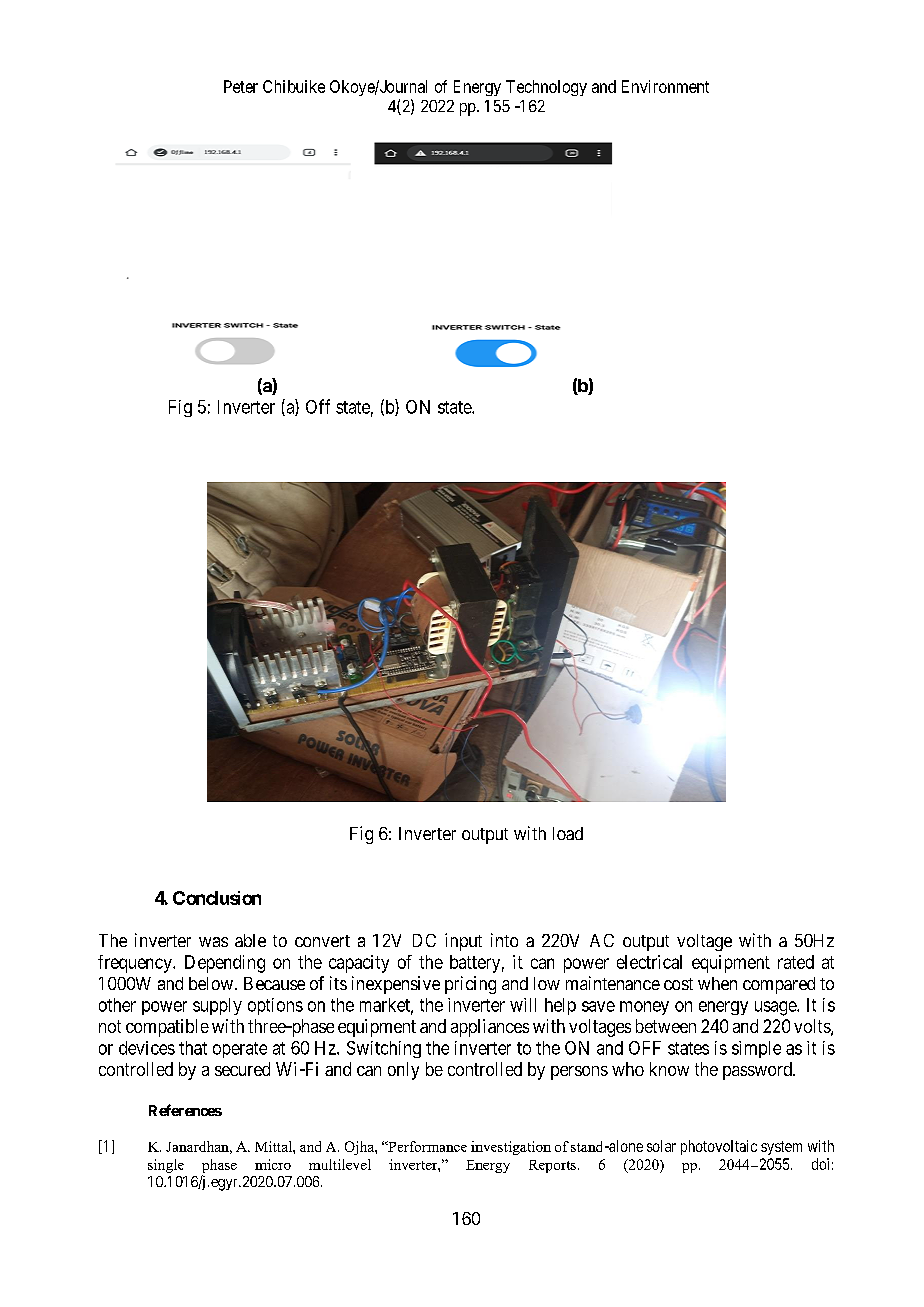 The width and height of the screenshot is (924, 1307). What do you see at coordinates (717, 983) in the screenshot?
I see `when` at bounding box center [717, 983].
